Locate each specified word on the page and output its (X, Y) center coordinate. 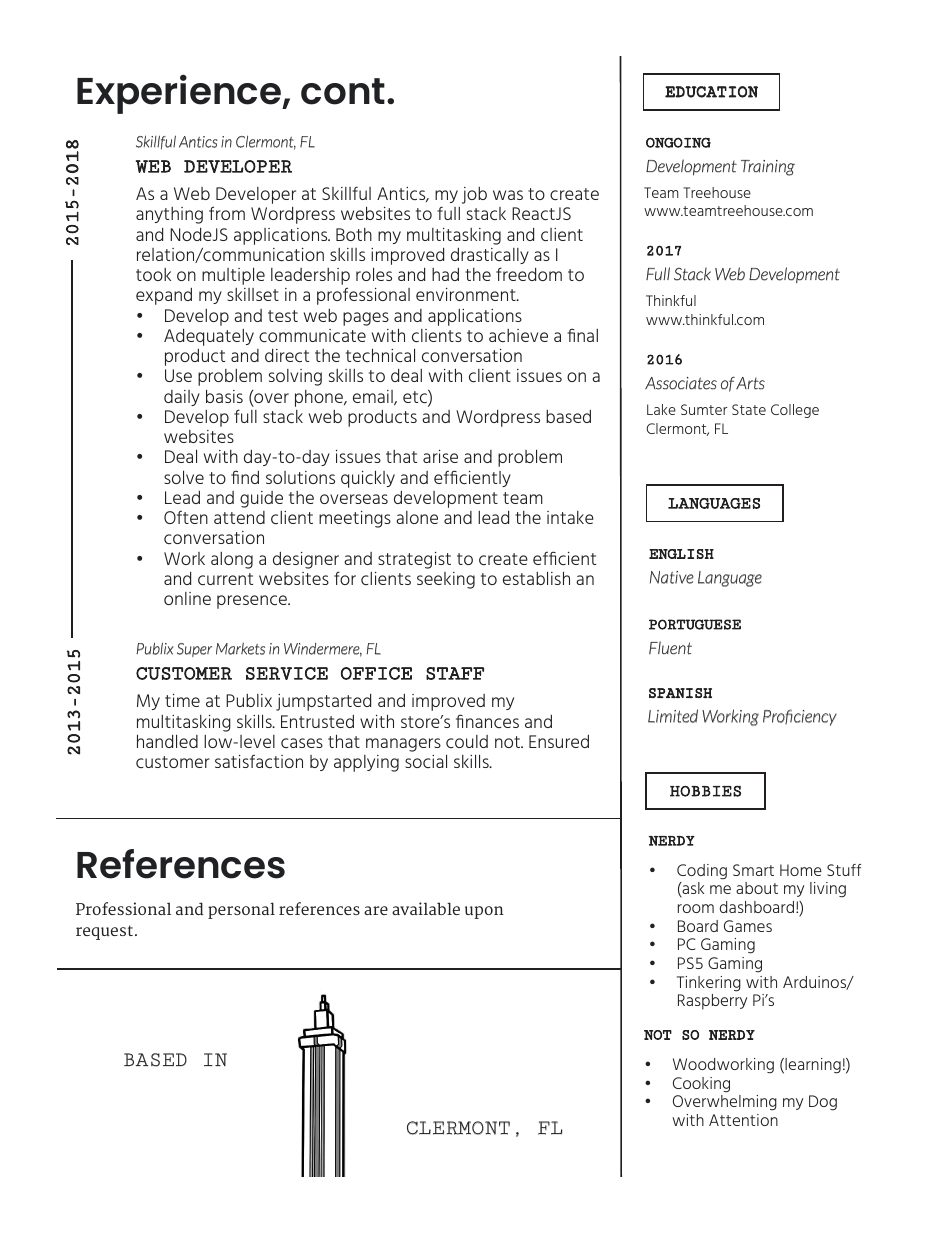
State (749, 409)
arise (440, 456)
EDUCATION (711, 92)
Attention (743, 1120)
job (474, 195)
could (467, 741)
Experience (180, 94)
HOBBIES (705, 791)
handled (167, 741)
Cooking (701, 1085)
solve (184, 477)
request (104, 932)
